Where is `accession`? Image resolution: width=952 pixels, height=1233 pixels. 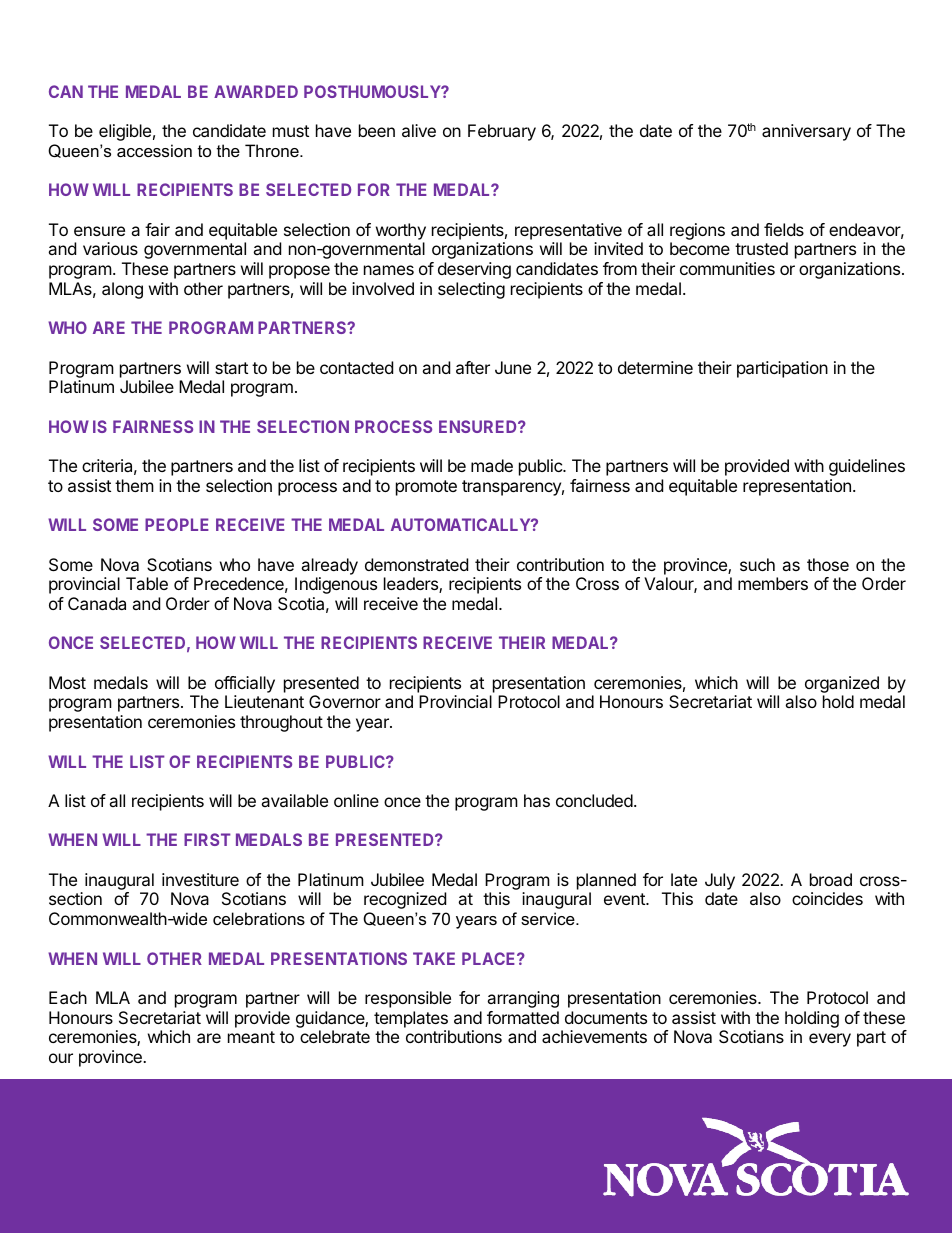
accession is located at coordinates (154, 150).
